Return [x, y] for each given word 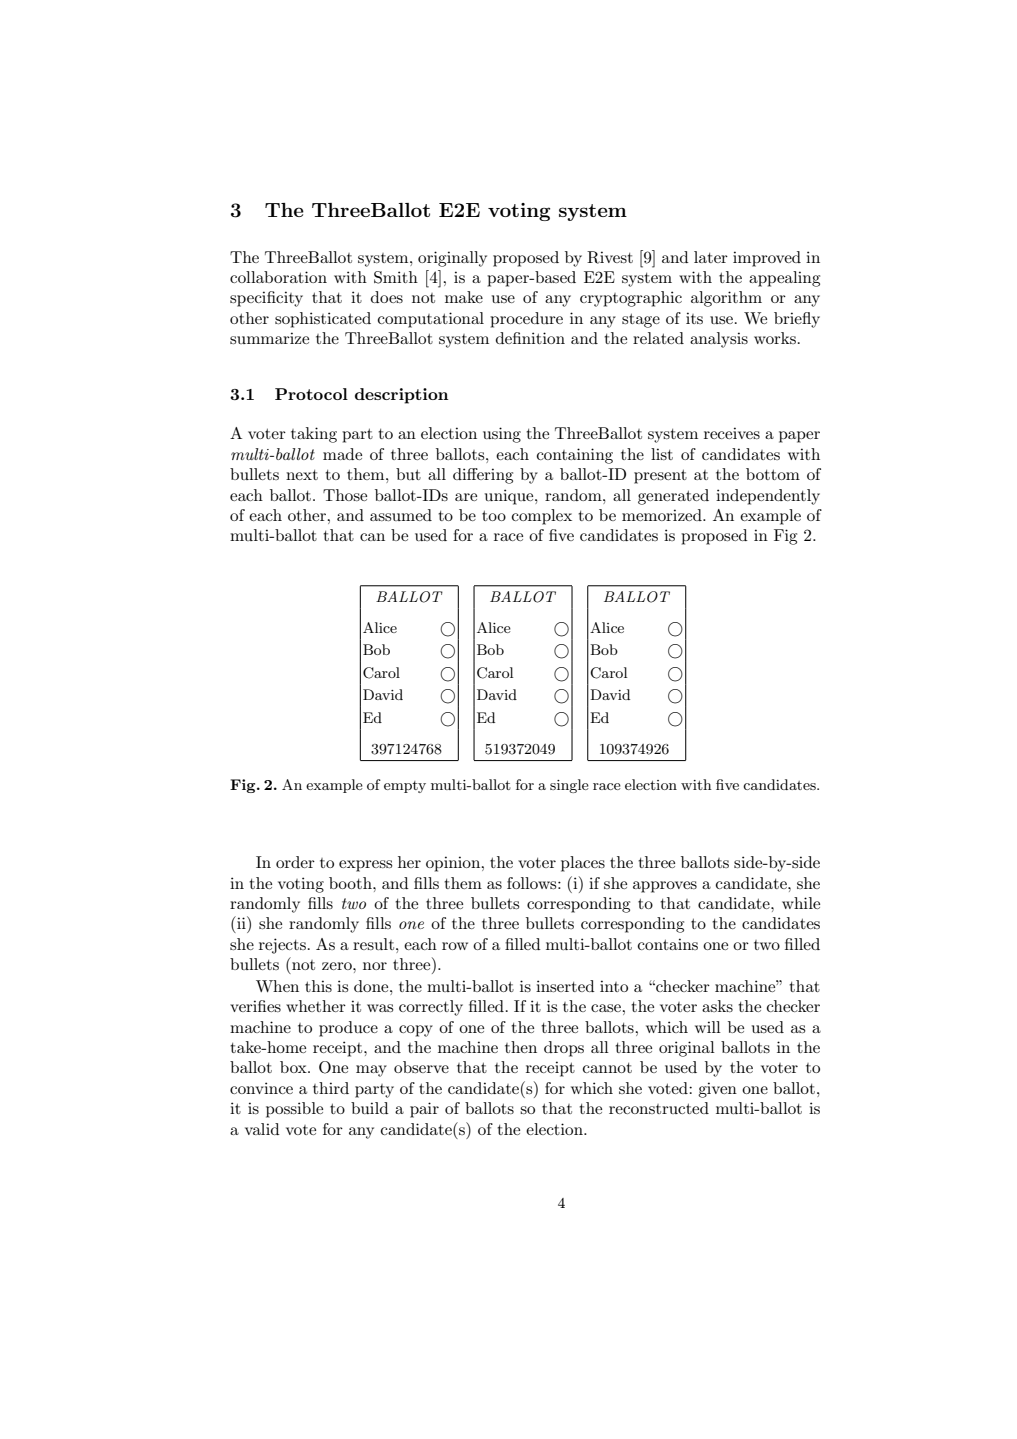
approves [665, 887]
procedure [526, 320]
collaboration [278, 277]
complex [542, 517]
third [331, 1088]
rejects [282, 946]
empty [405, 787]
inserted [565, 986]
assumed [401, 515]
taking [314, 435]
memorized [663, 515]
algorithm [726, 299]
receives [732, 433]
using [502, 435]
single [569, 786]
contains [668, 944]
